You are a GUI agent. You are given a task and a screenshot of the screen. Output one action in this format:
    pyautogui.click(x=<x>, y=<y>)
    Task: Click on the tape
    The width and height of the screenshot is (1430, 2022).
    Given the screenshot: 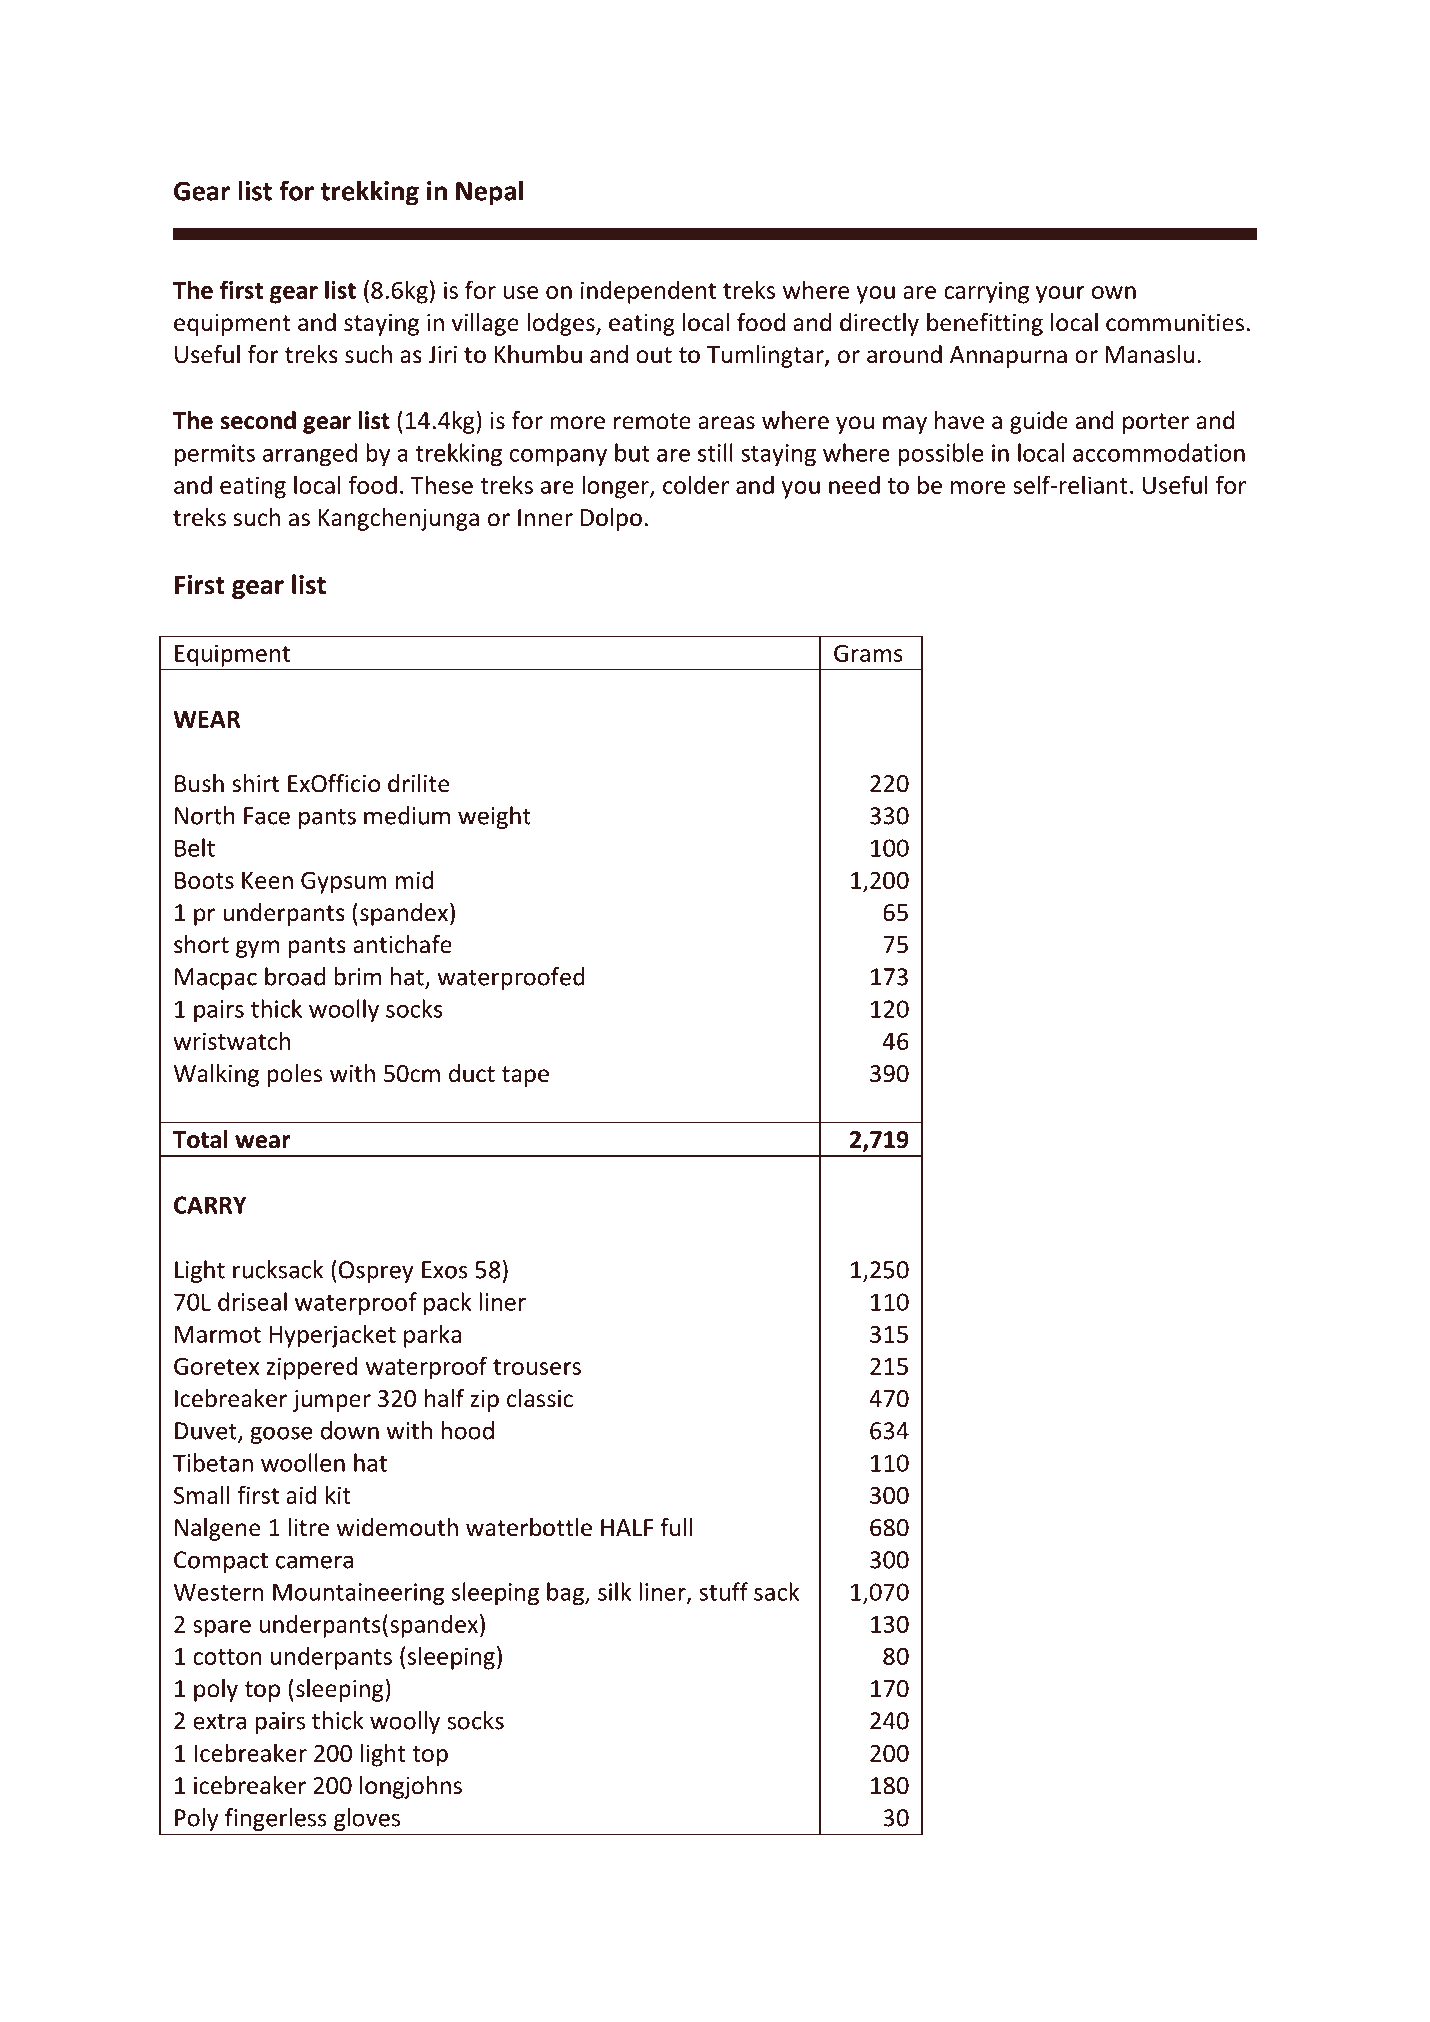 What is the action you would take?
    pyautogui.click(x=525, y=1076)
